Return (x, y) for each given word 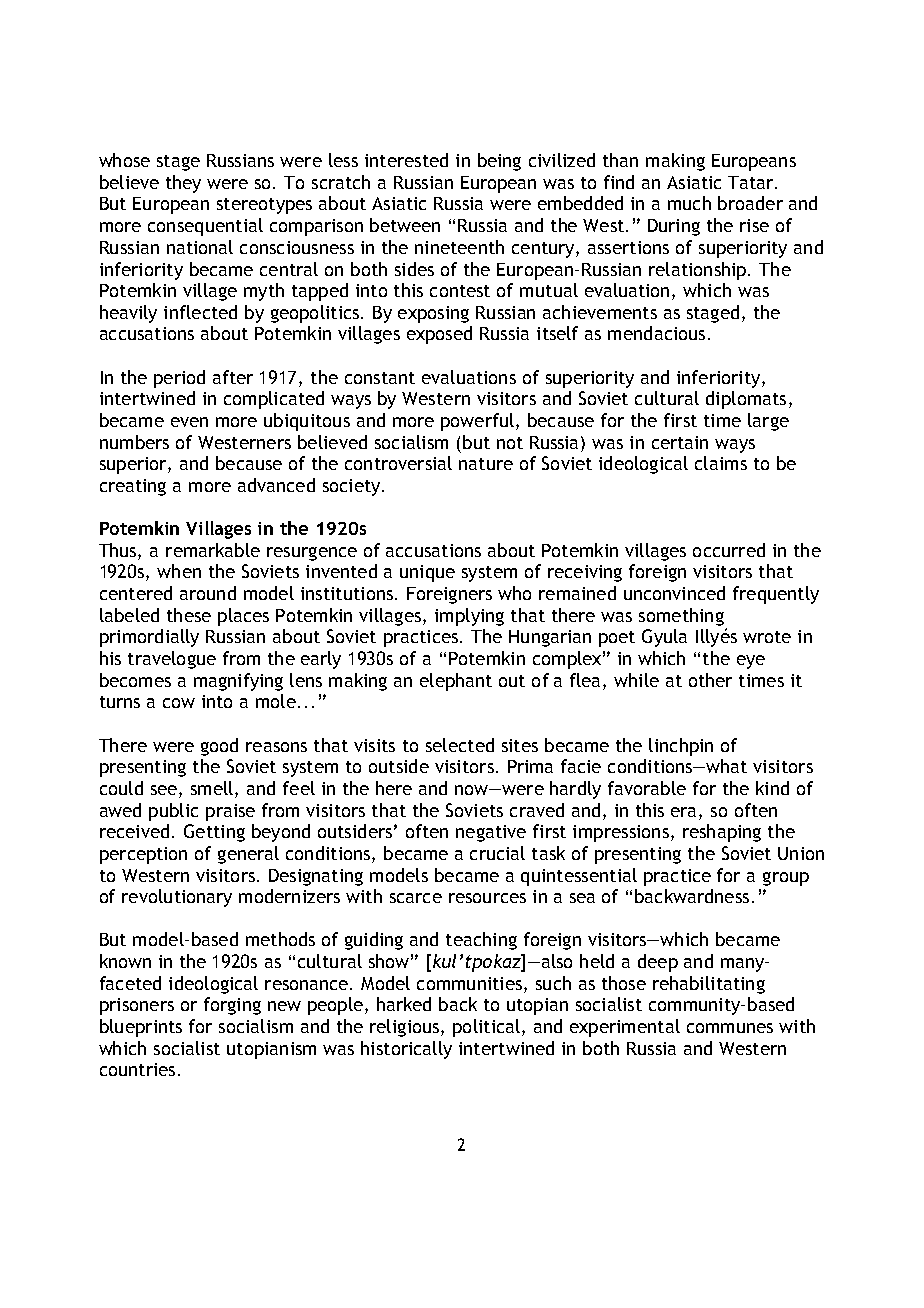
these (189, 615)
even (189, 422)
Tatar (752, 182)
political (486, 1028)
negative (491, 833)
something (681, 617)
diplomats (746, 400)
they (183, 184)
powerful (477, 422)
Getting (214, 833)
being (499, 162)
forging (232, 1006)
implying (469, 617)
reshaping (722, 833)
